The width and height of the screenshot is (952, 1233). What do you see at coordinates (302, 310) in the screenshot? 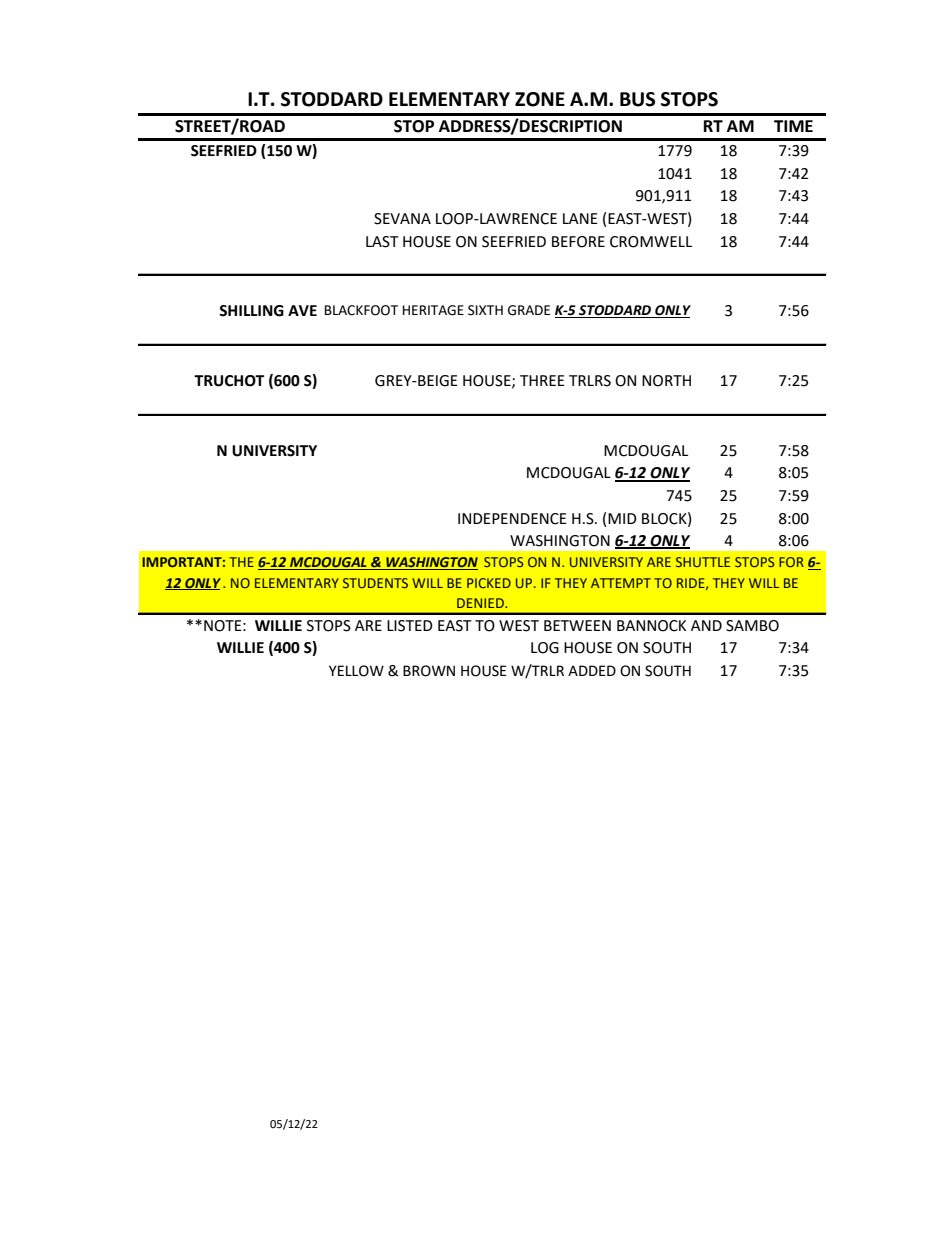
I see `AVE` at bounding box center [302, 310].
